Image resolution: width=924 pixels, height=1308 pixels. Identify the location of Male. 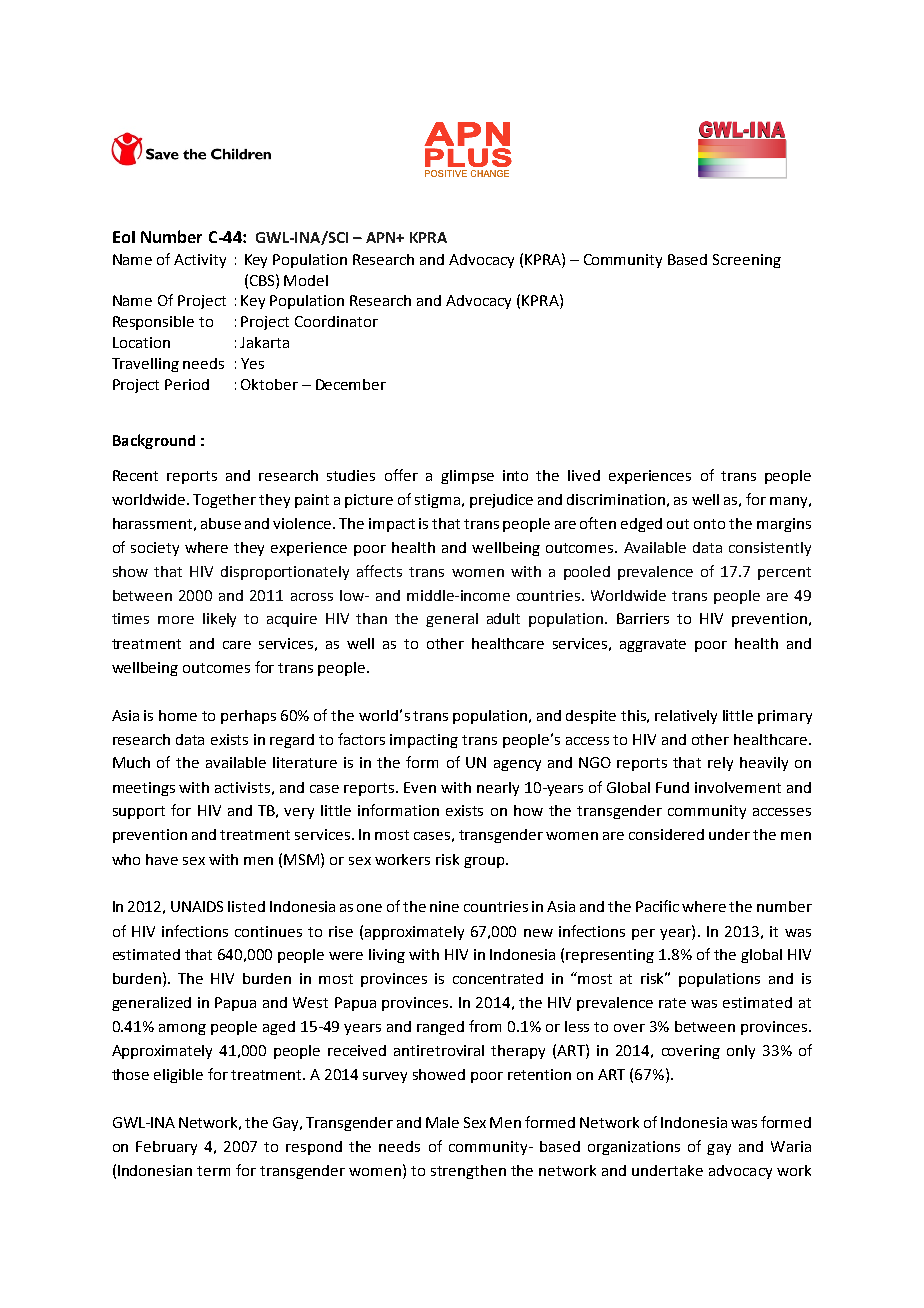
(442, 1122).
